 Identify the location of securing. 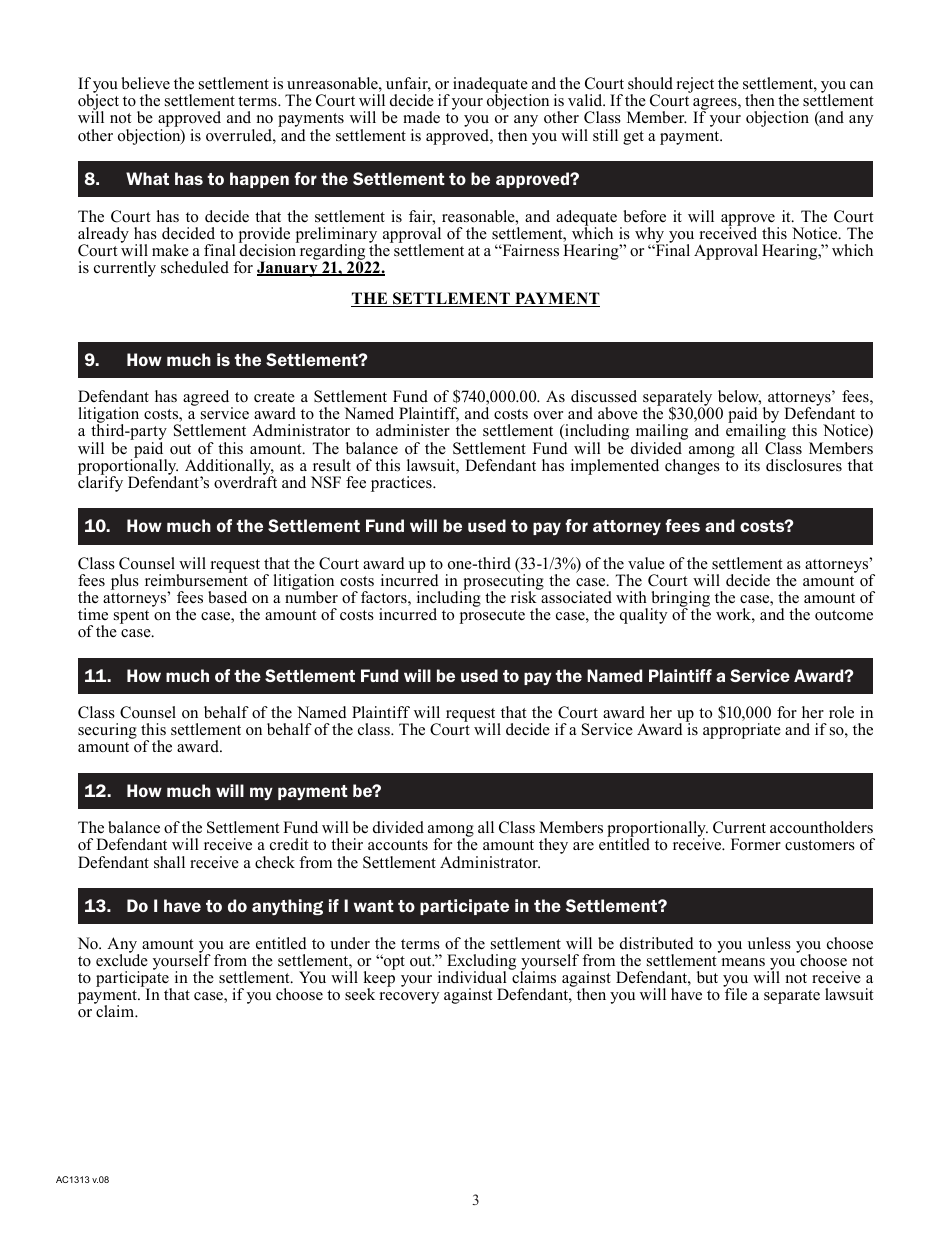
(107, 731).
